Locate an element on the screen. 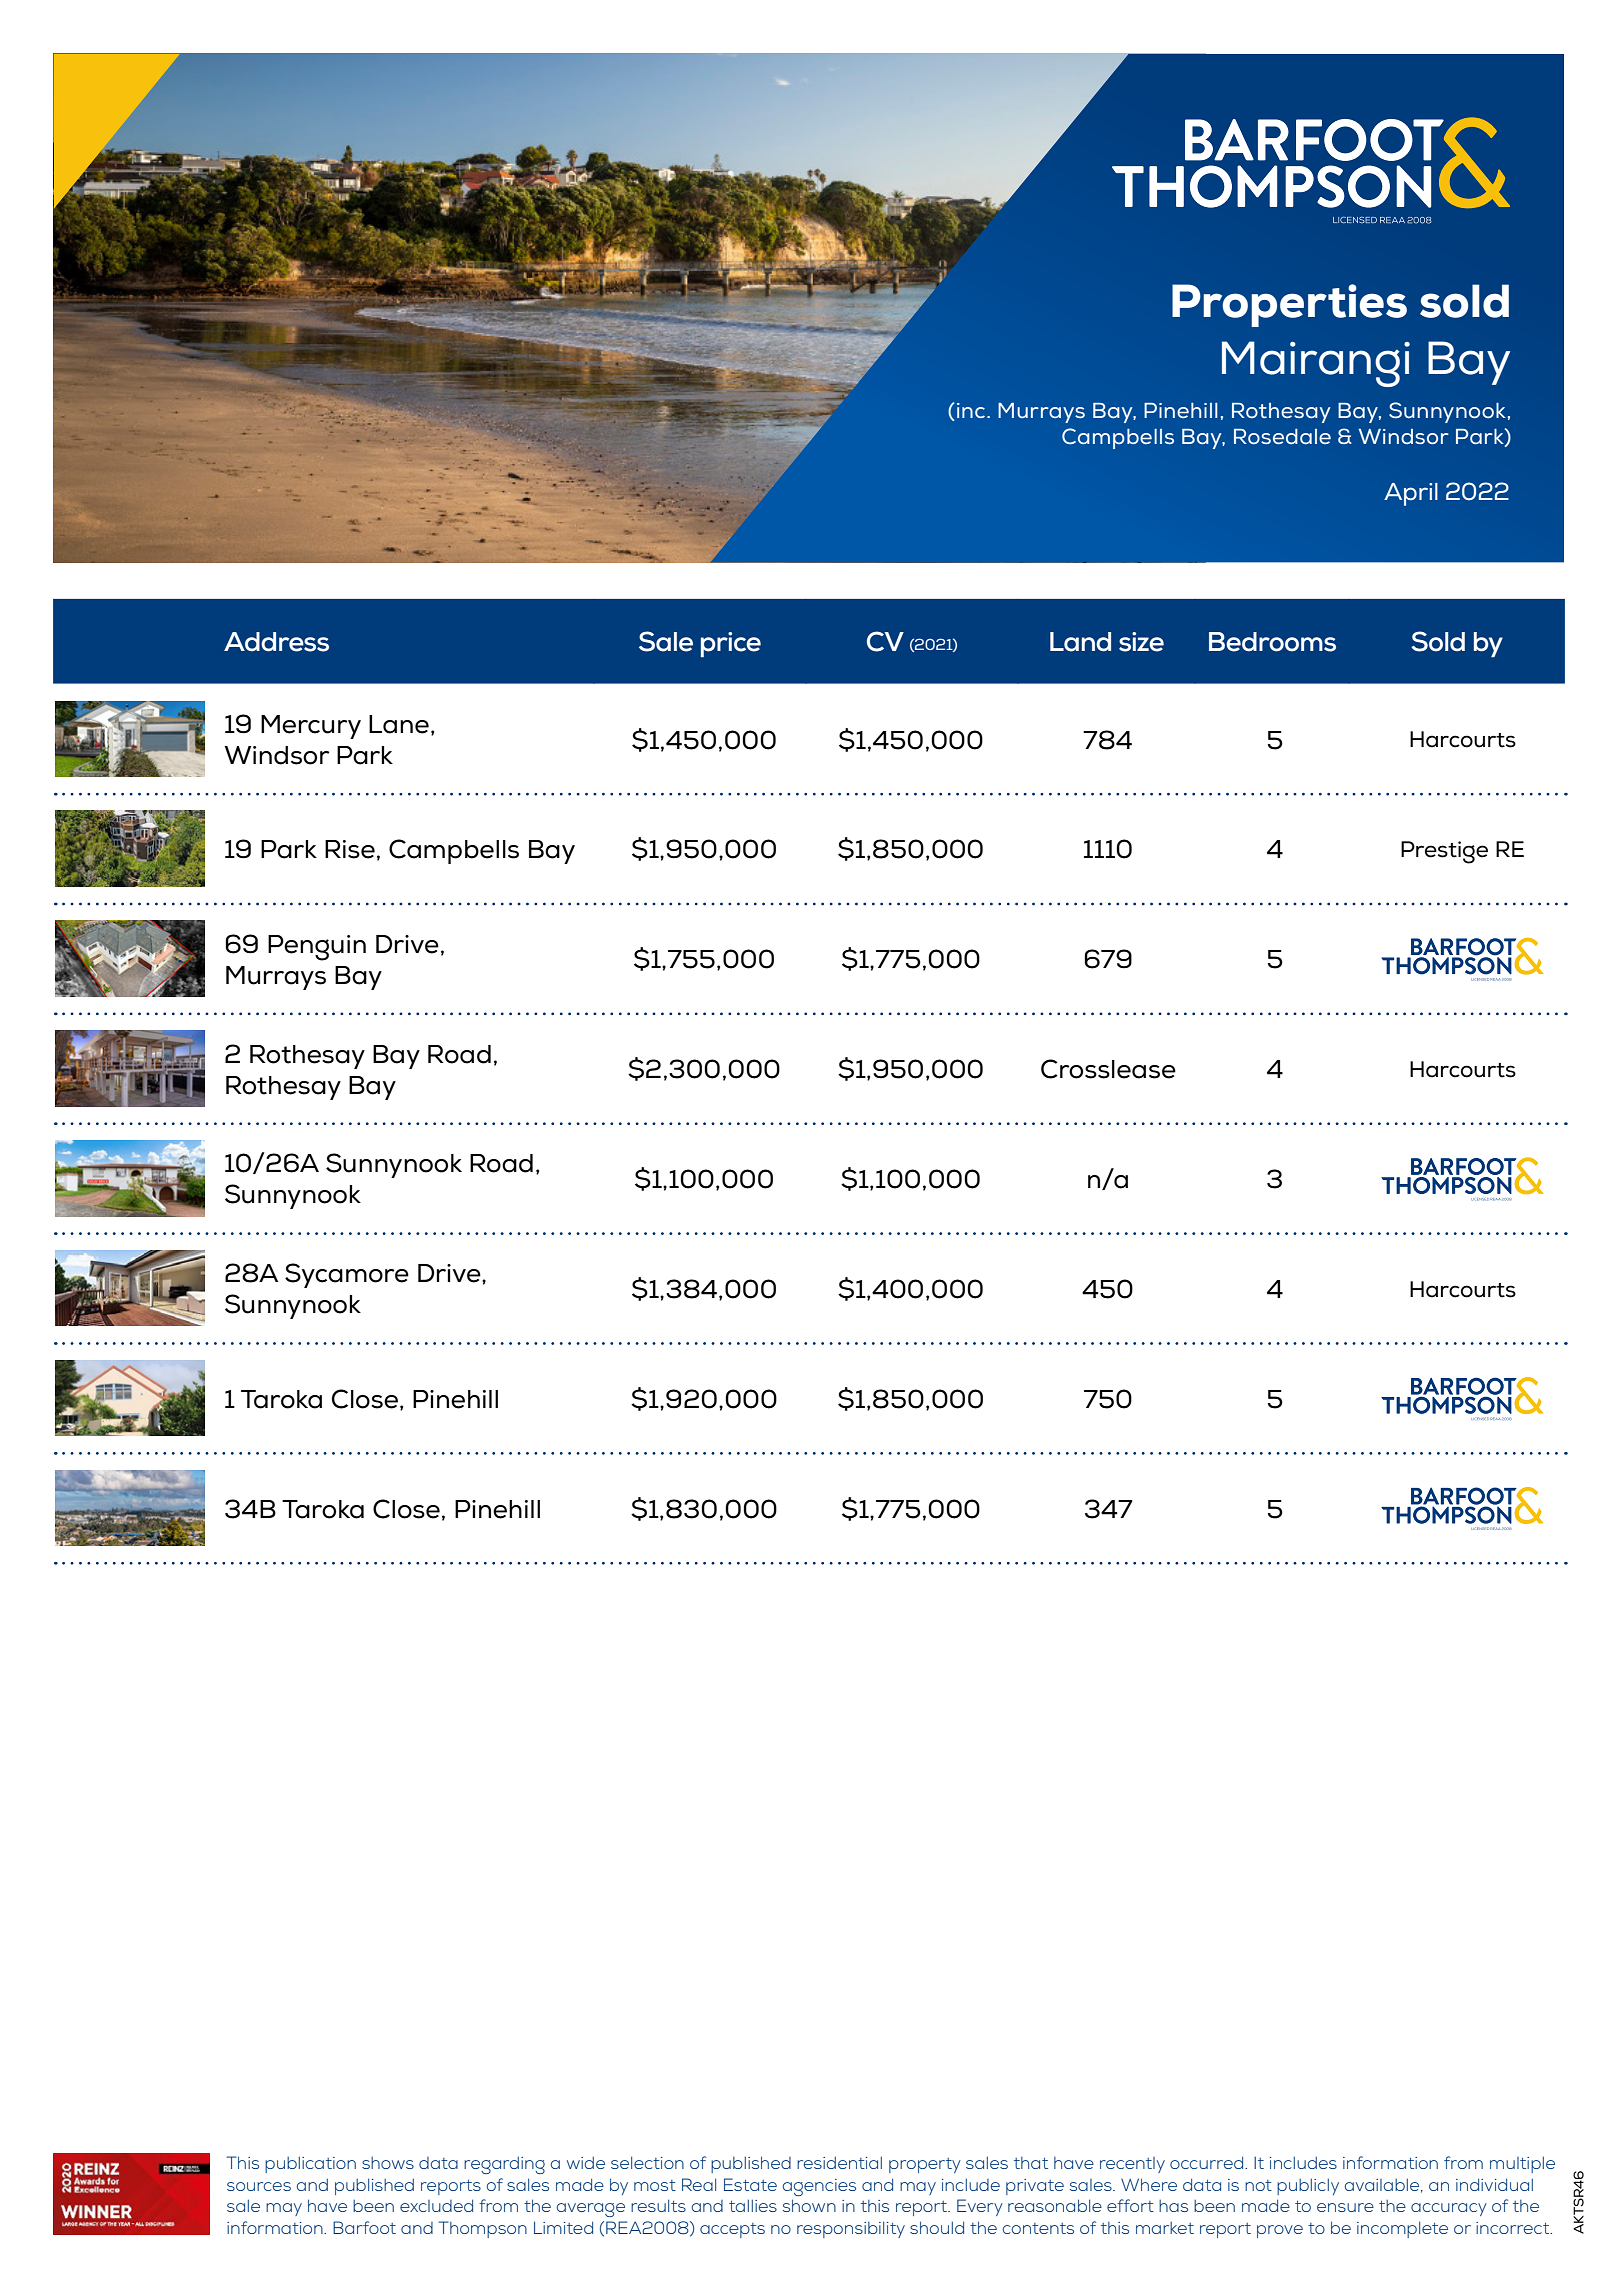  Bedrooms is located at coordinates (1272, 642).
